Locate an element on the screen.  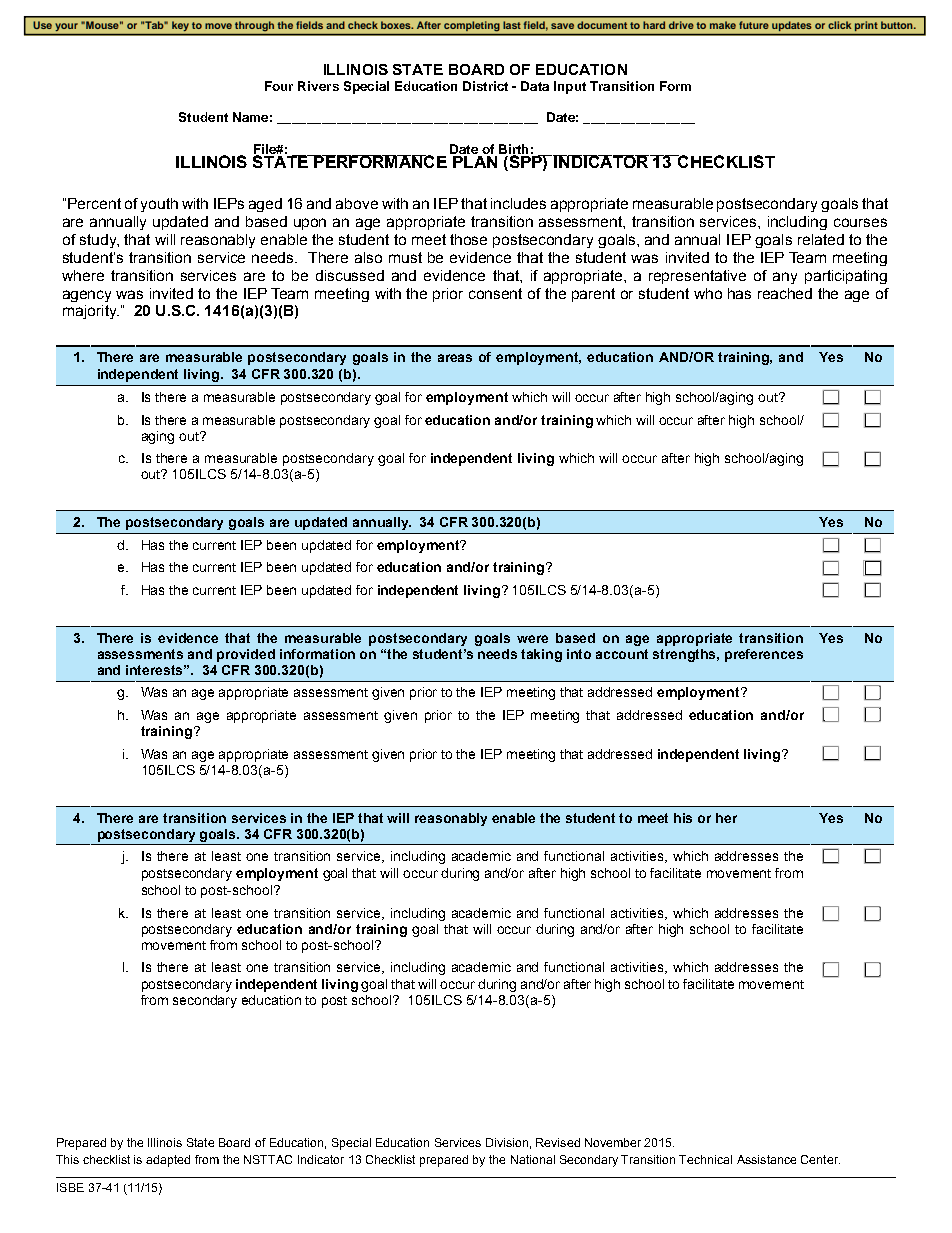
adapted is located at coordinates (168, 1161).
